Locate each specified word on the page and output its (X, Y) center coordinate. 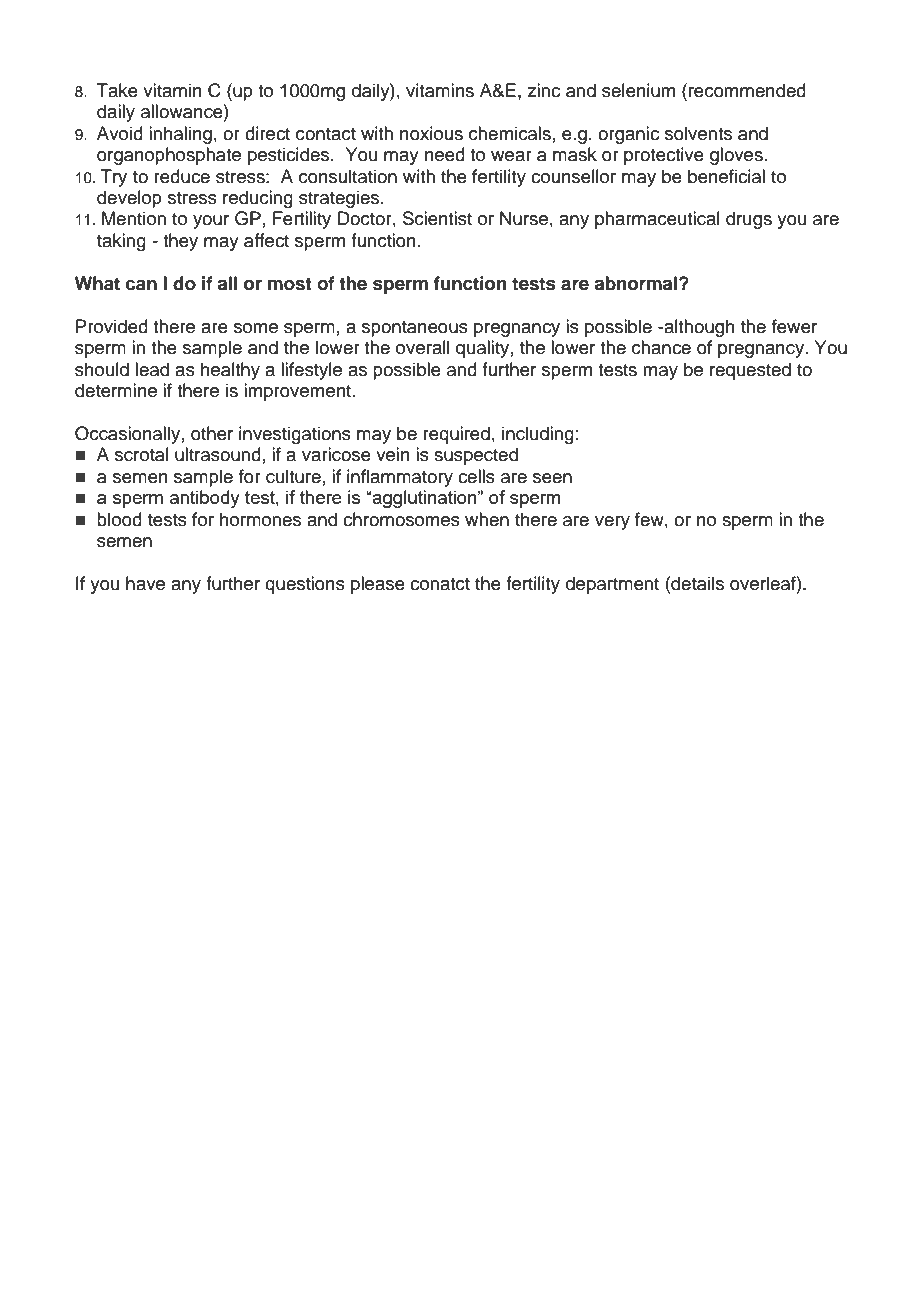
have (145, 583)
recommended (747, 90)
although (698, 328)
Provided (112, 326)
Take (117, 90)
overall (422, 347)
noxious (431, 133)
